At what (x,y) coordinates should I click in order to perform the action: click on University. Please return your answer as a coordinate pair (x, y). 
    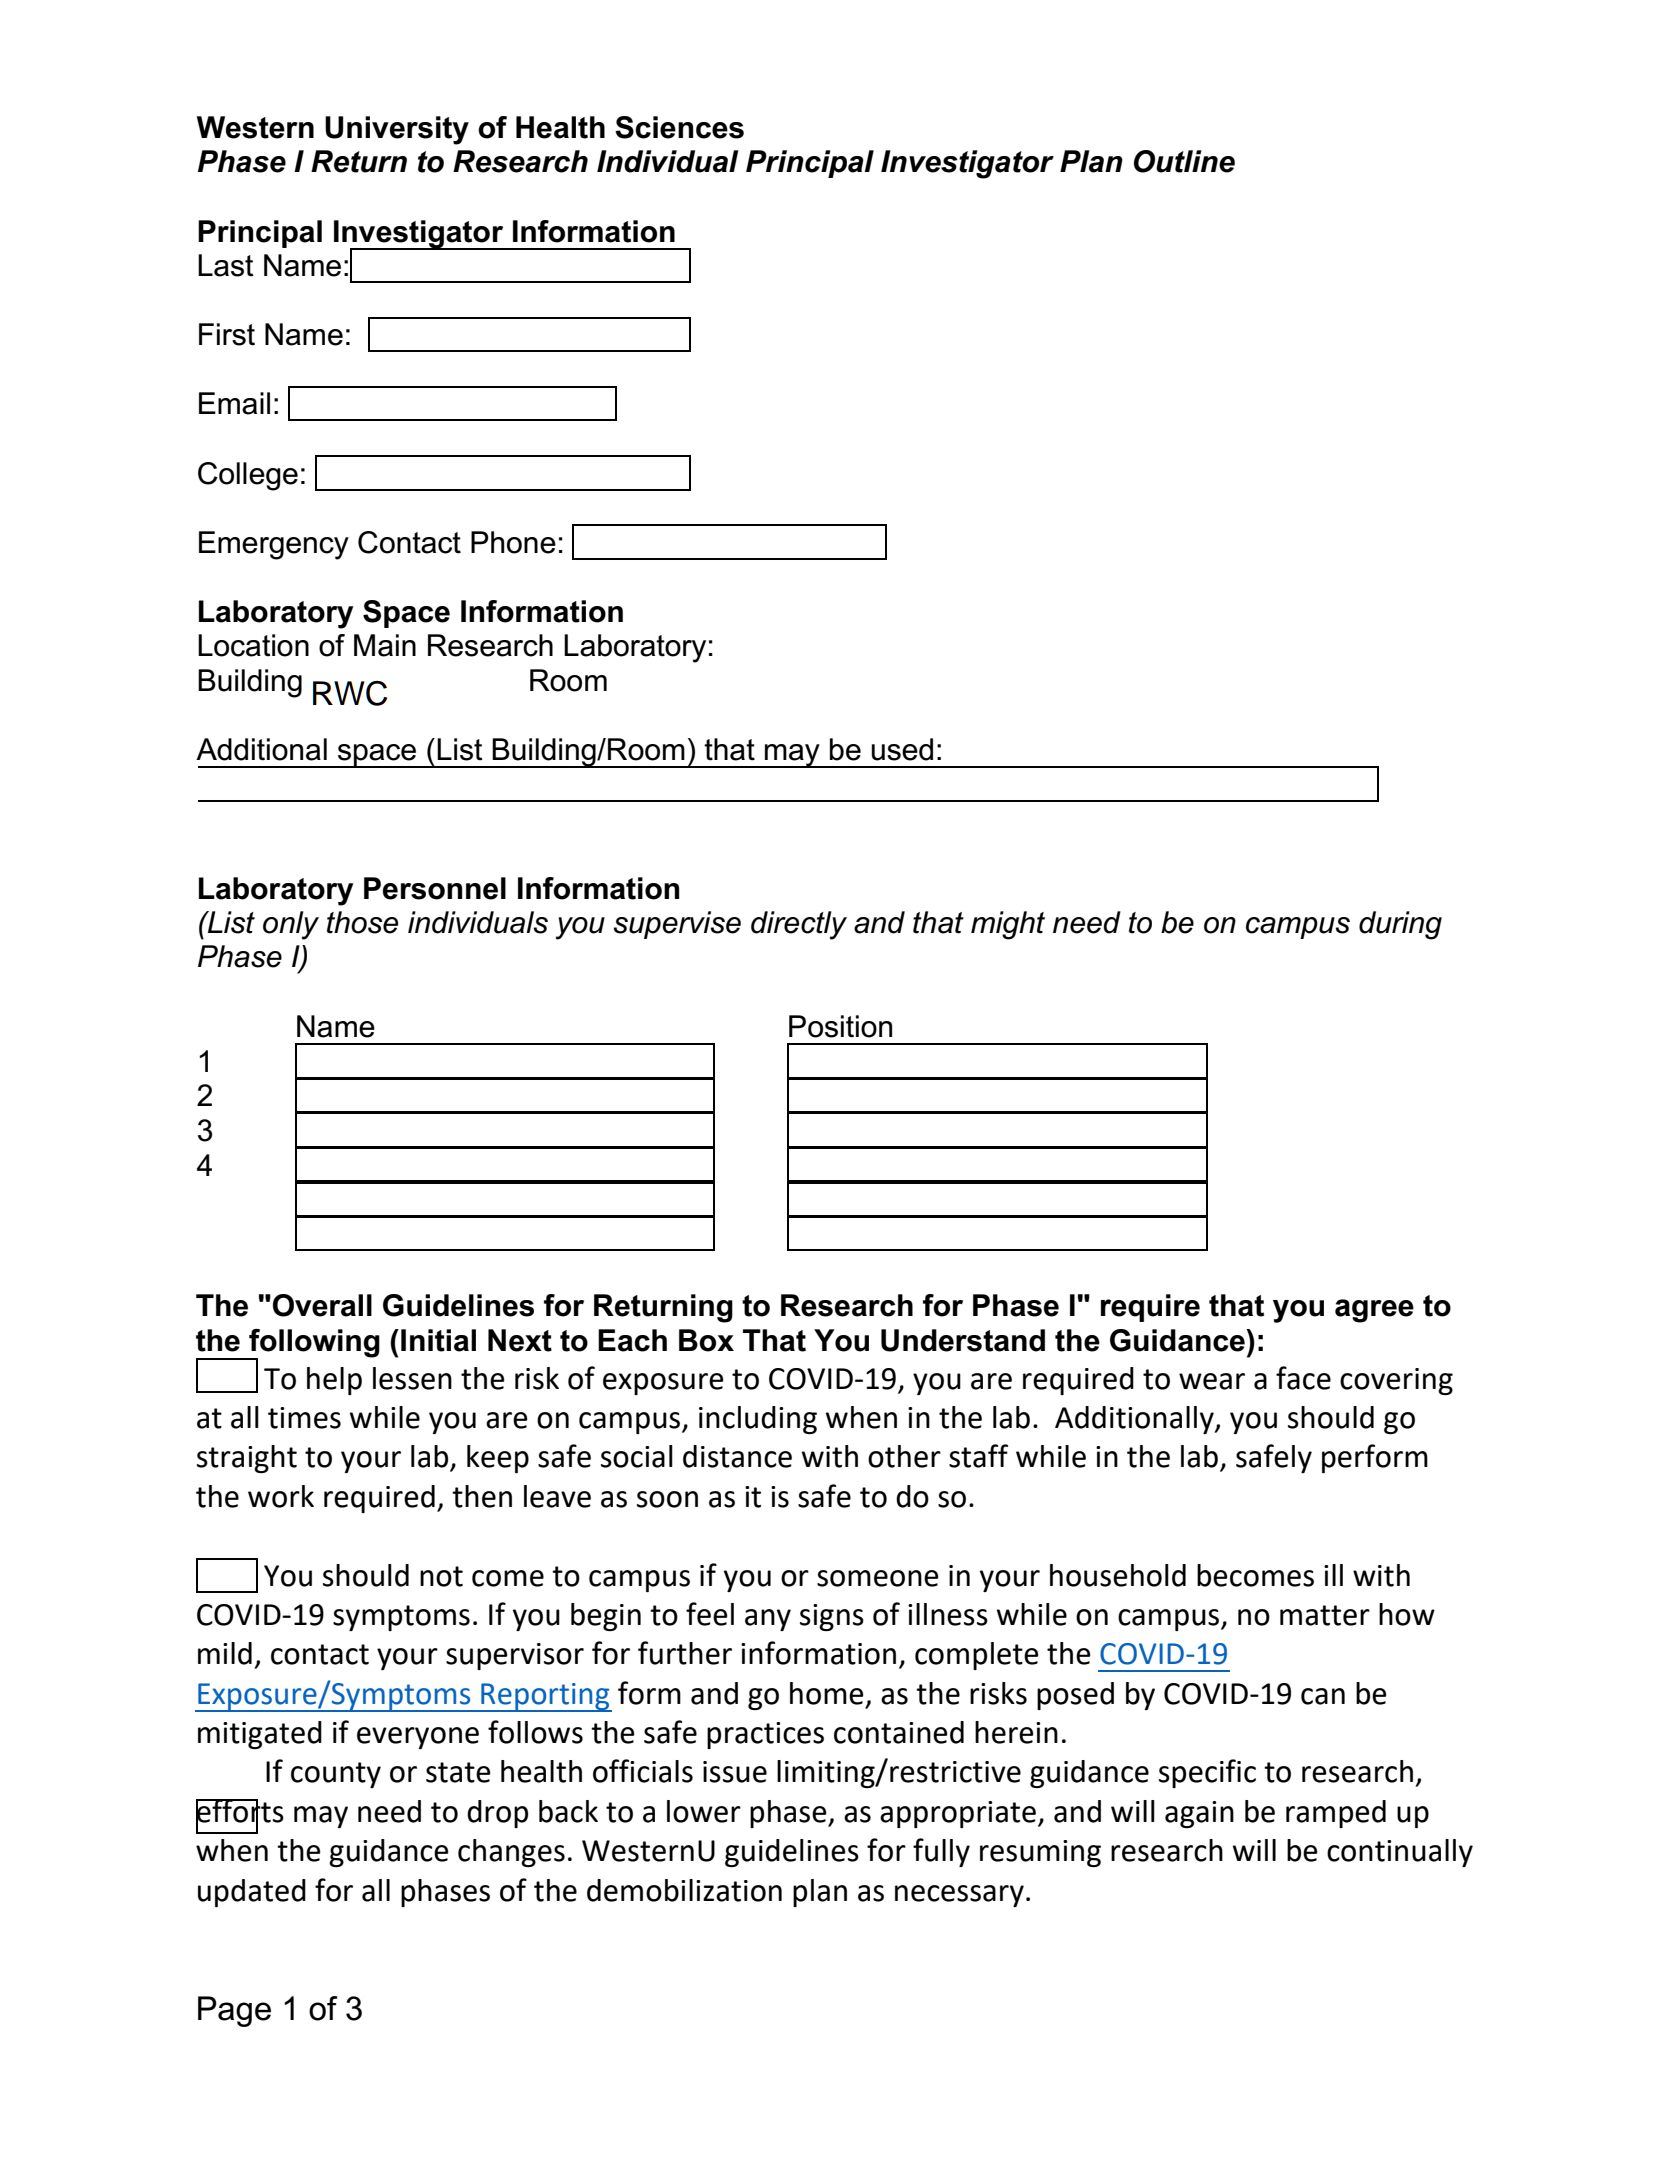
    Looking at the image, I should click on (397, 130).
